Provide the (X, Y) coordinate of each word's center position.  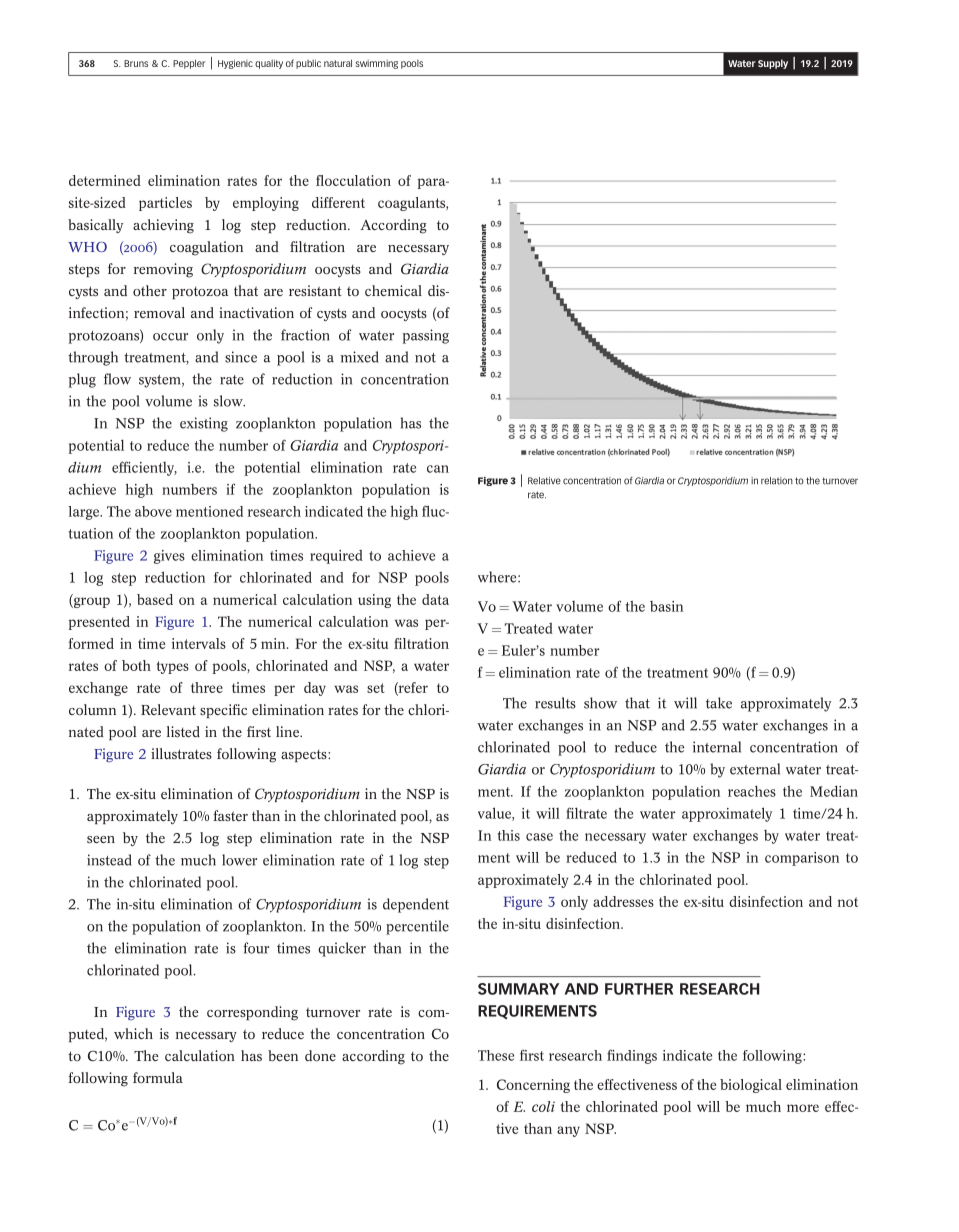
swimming (376, 64)
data (435, 599)
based (155, 599)
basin (666, 606)
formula (158, 1077)
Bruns (136, 63)
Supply (773, 64)
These (496, 1055)
